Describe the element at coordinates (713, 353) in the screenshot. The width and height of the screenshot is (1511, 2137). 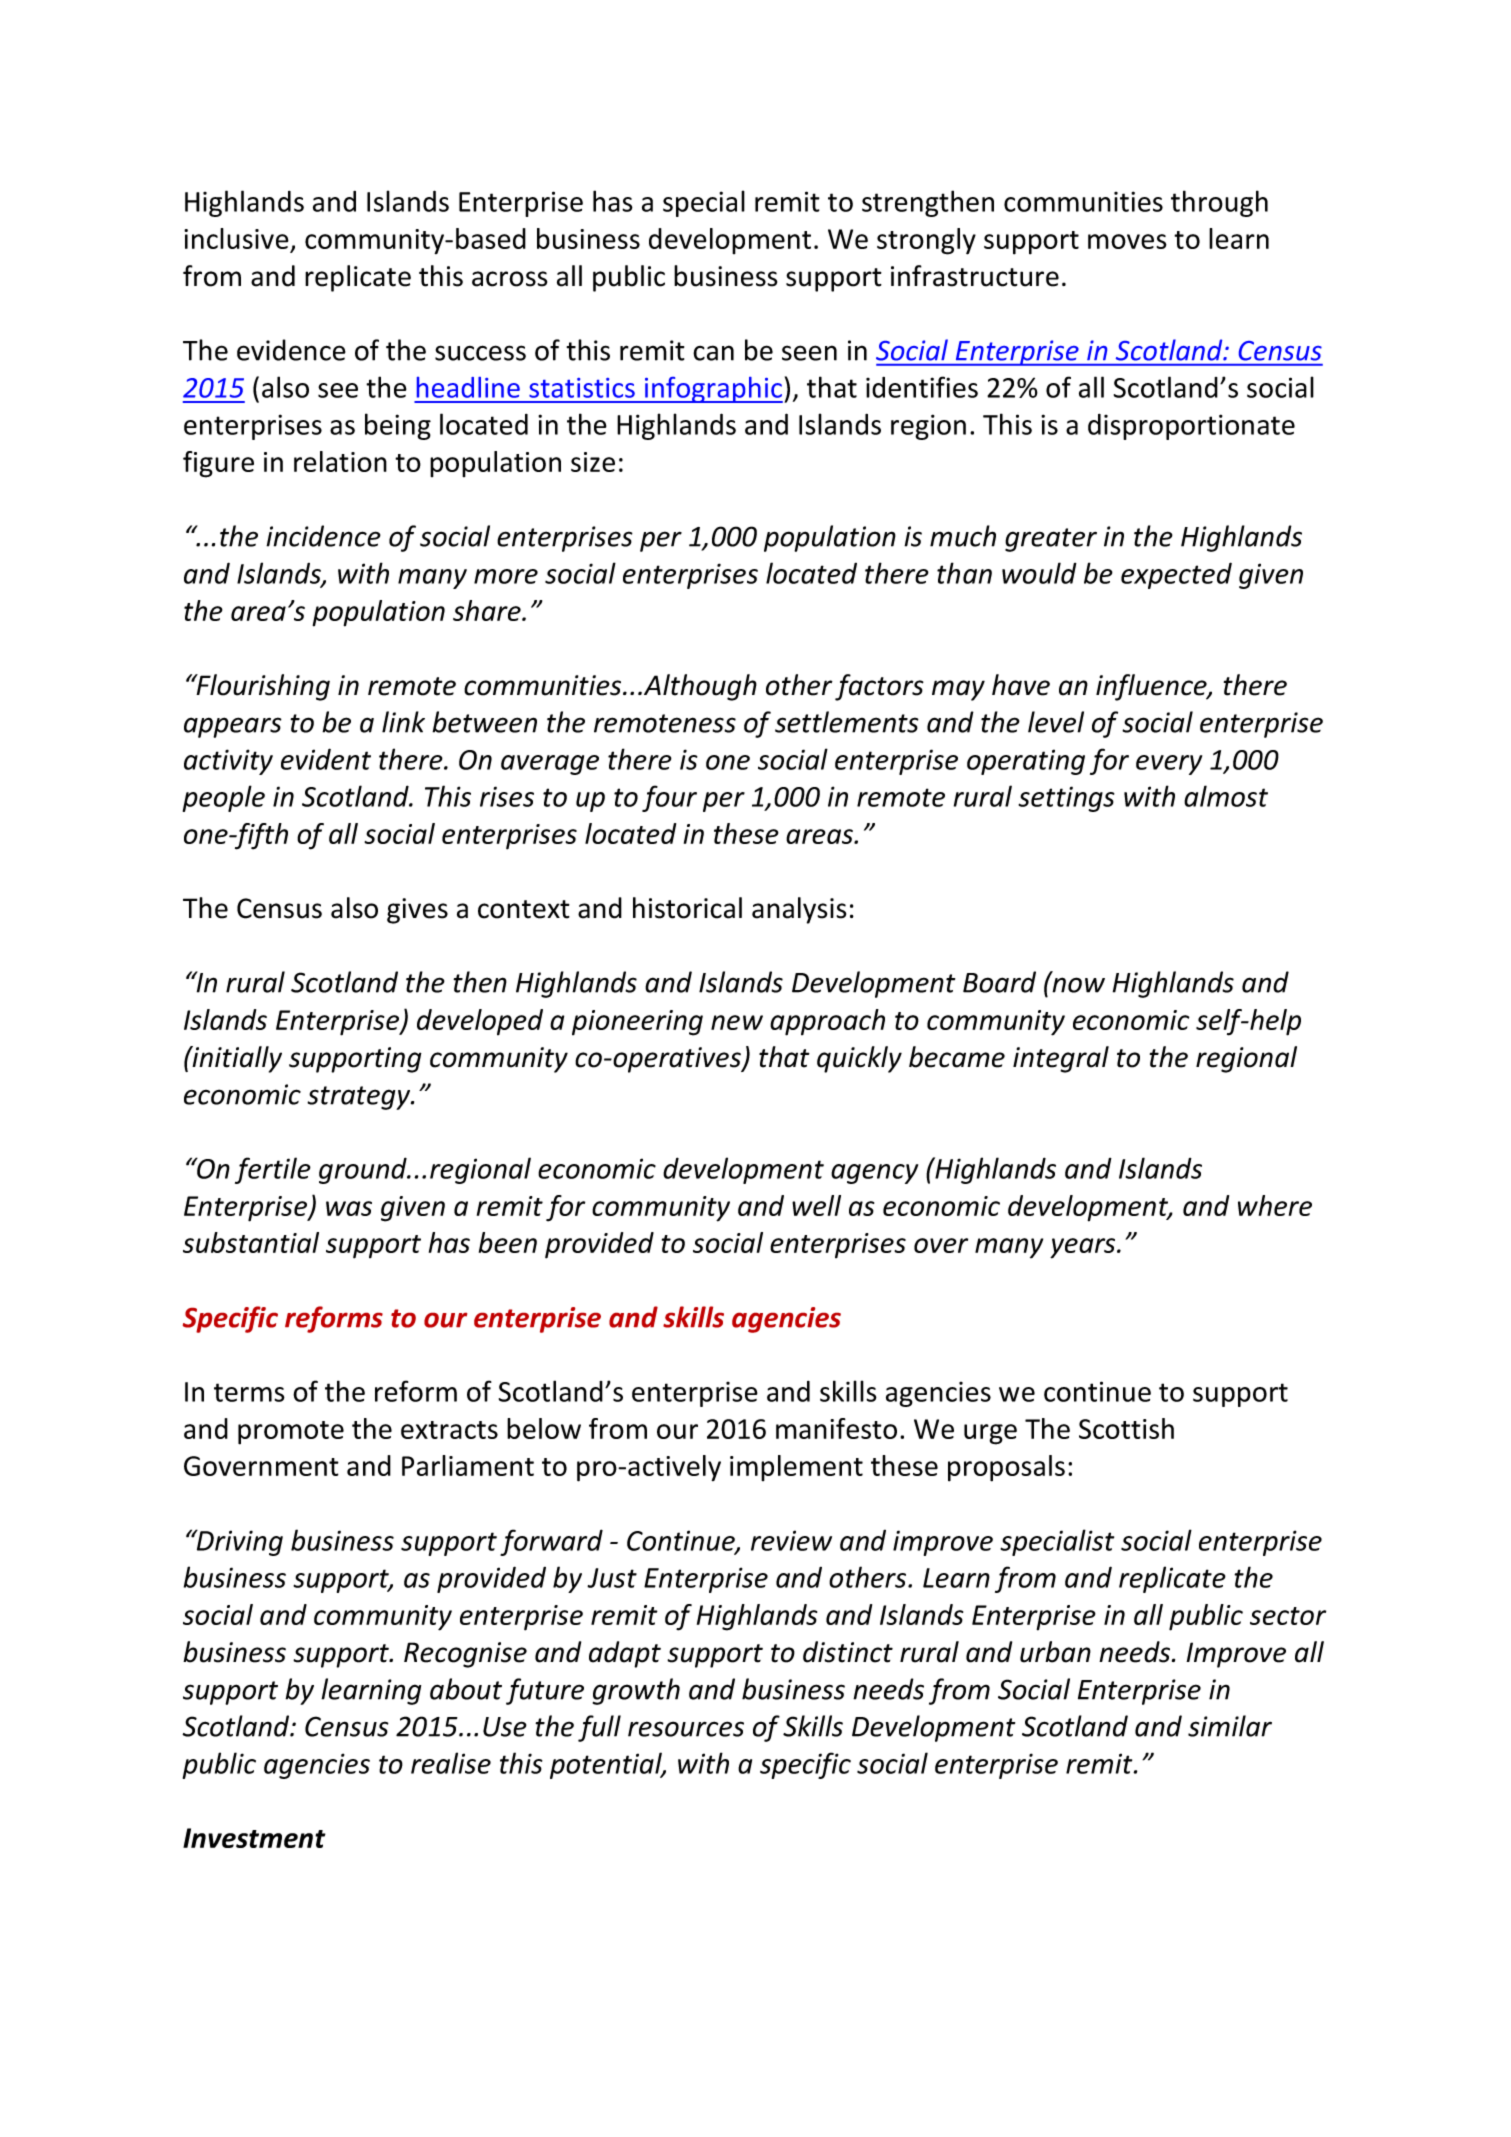
I see `can` at that location.
